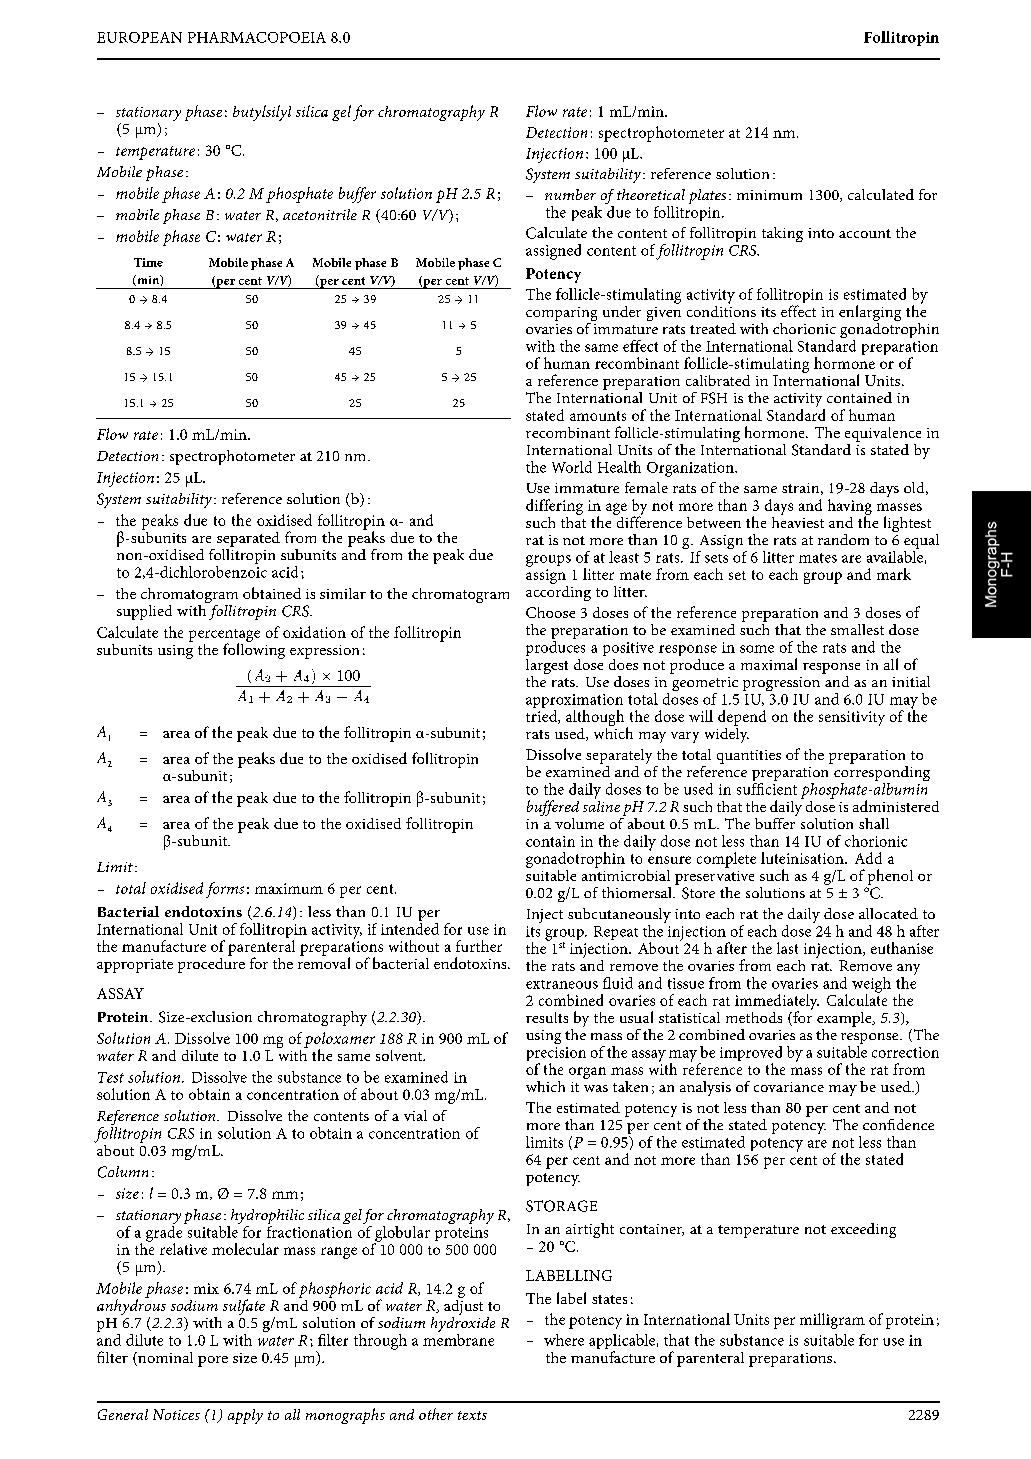  I want to click on number, so click(570, 194).
